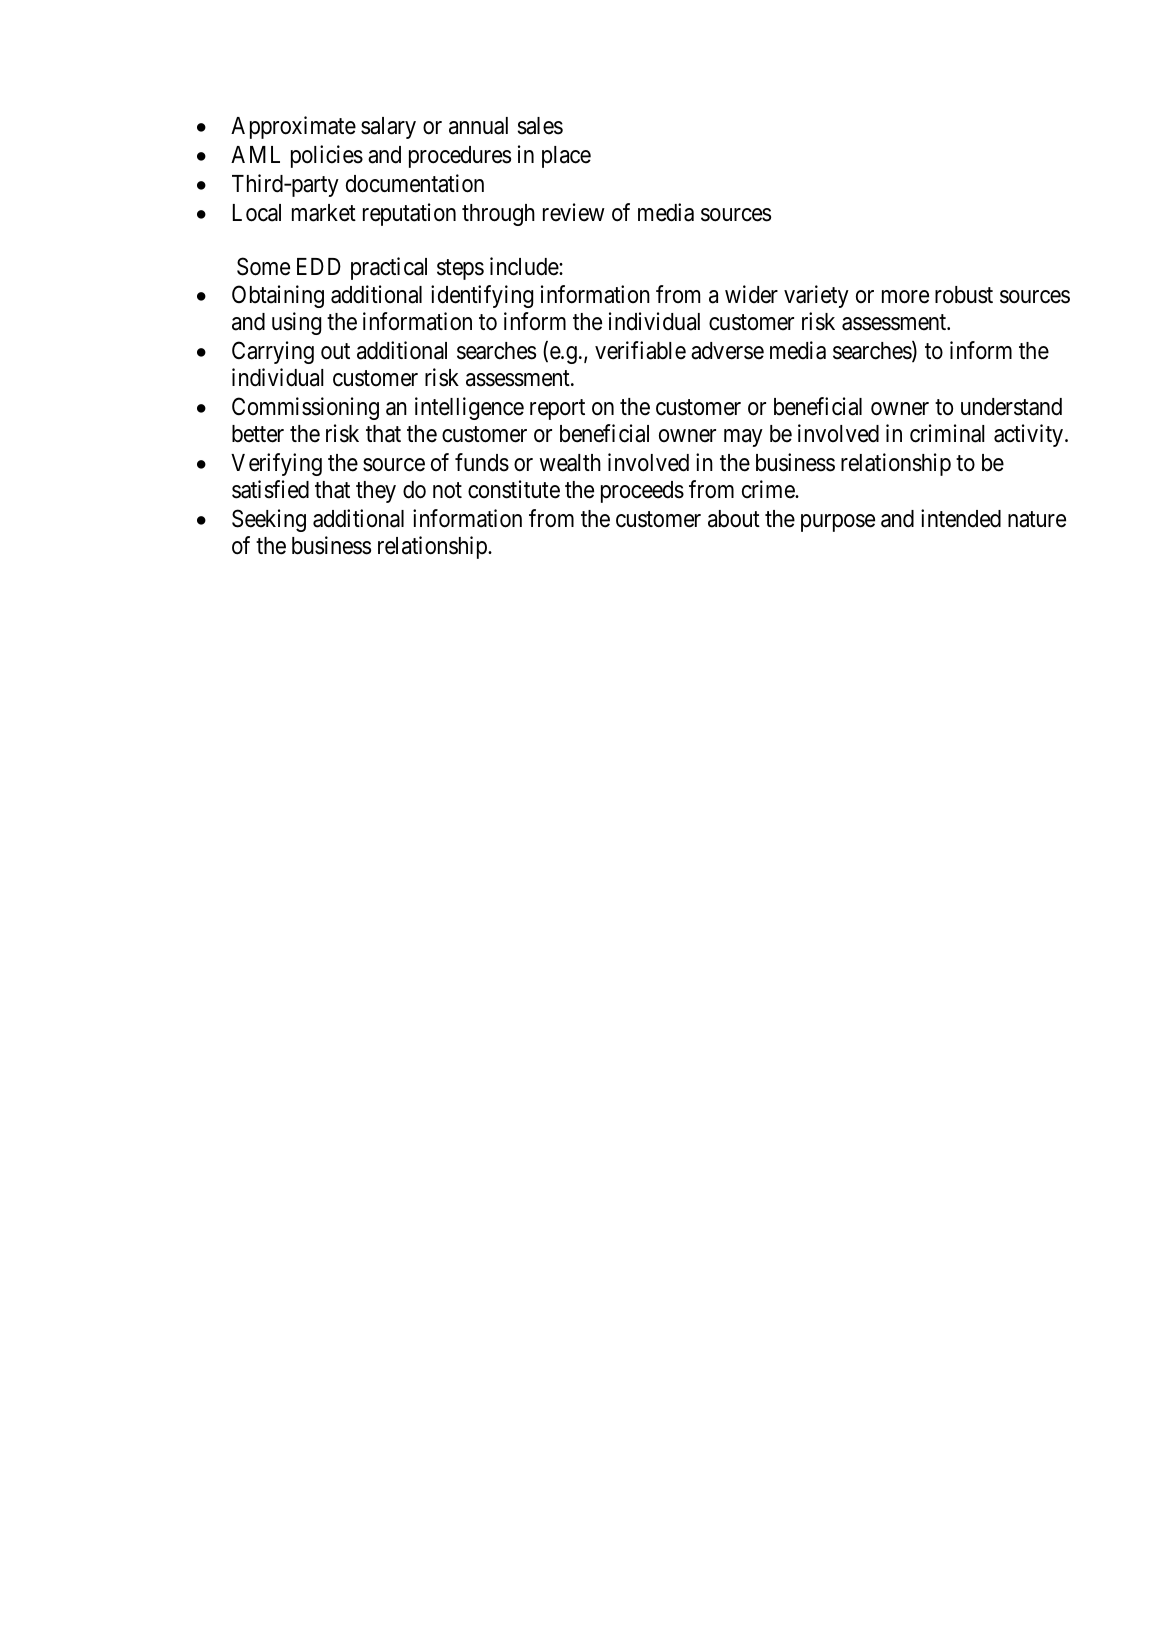 This screenshot has width=1166, height=1650. I want to click on report, so click(557, 410).
